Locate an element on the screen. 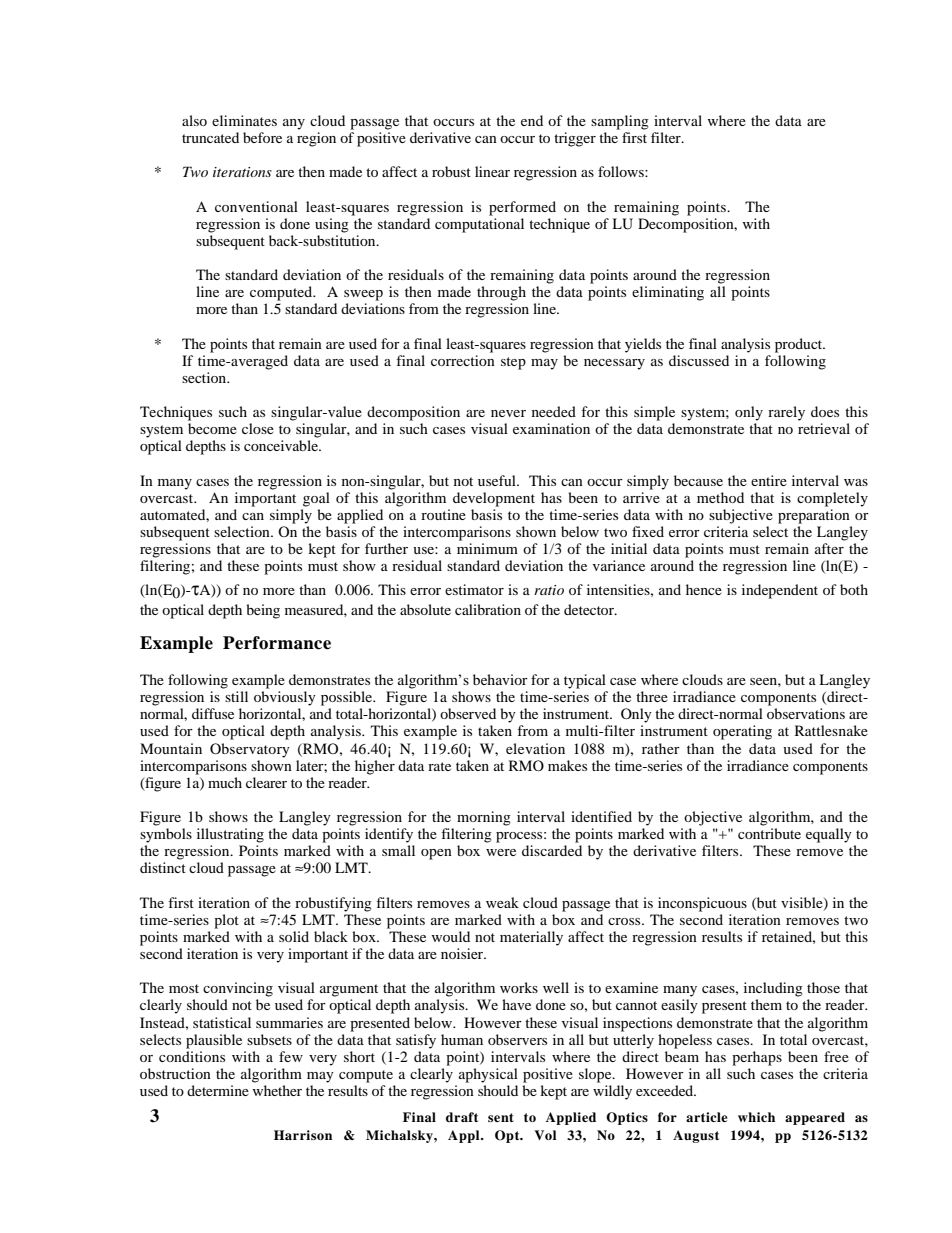  rarely is located at coordinates (786, 413).
